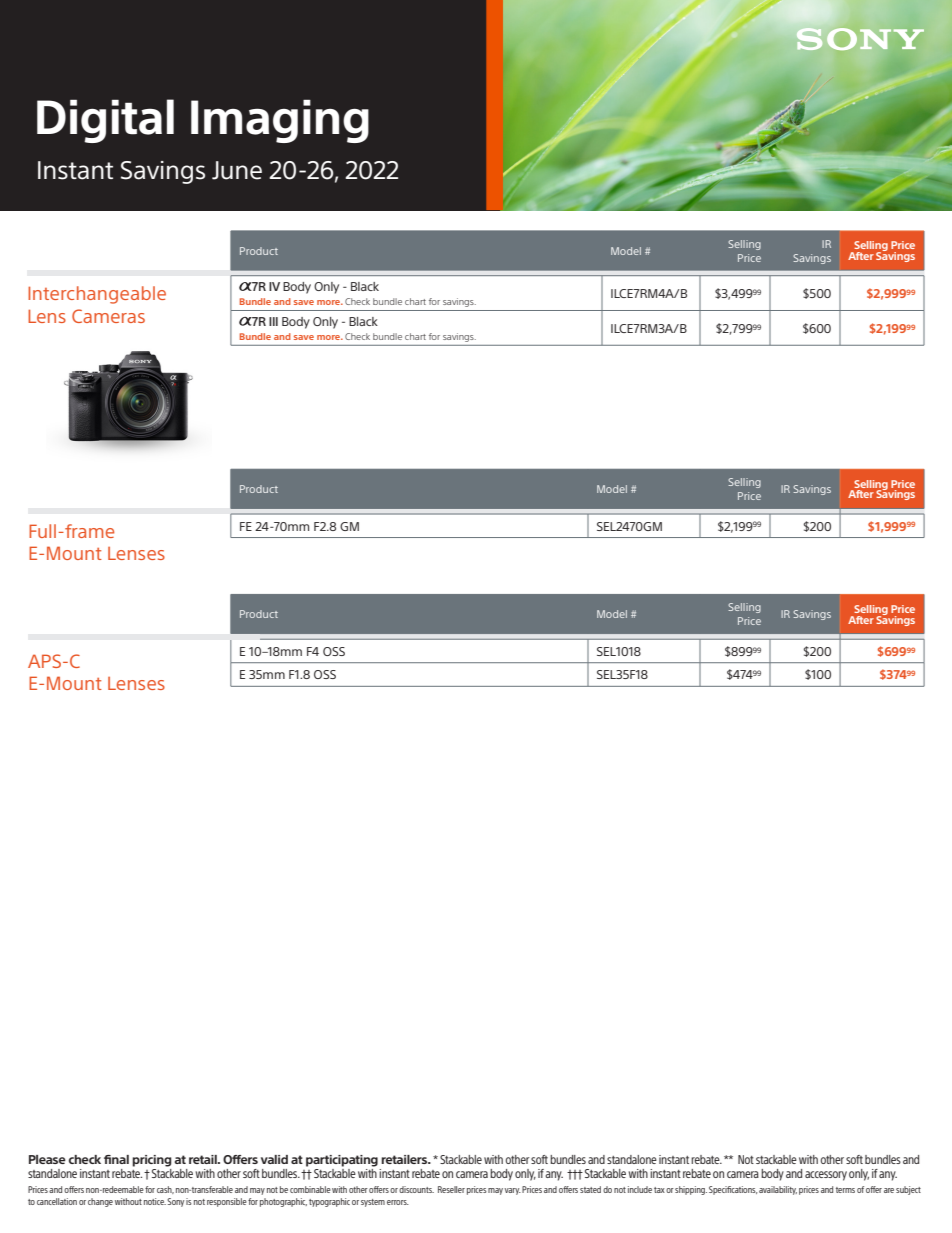 The image size is (952, 1233). What do you see at coordinates (778, 1190) in the document?
I see `availability` at bounding box center [778, 1190].
